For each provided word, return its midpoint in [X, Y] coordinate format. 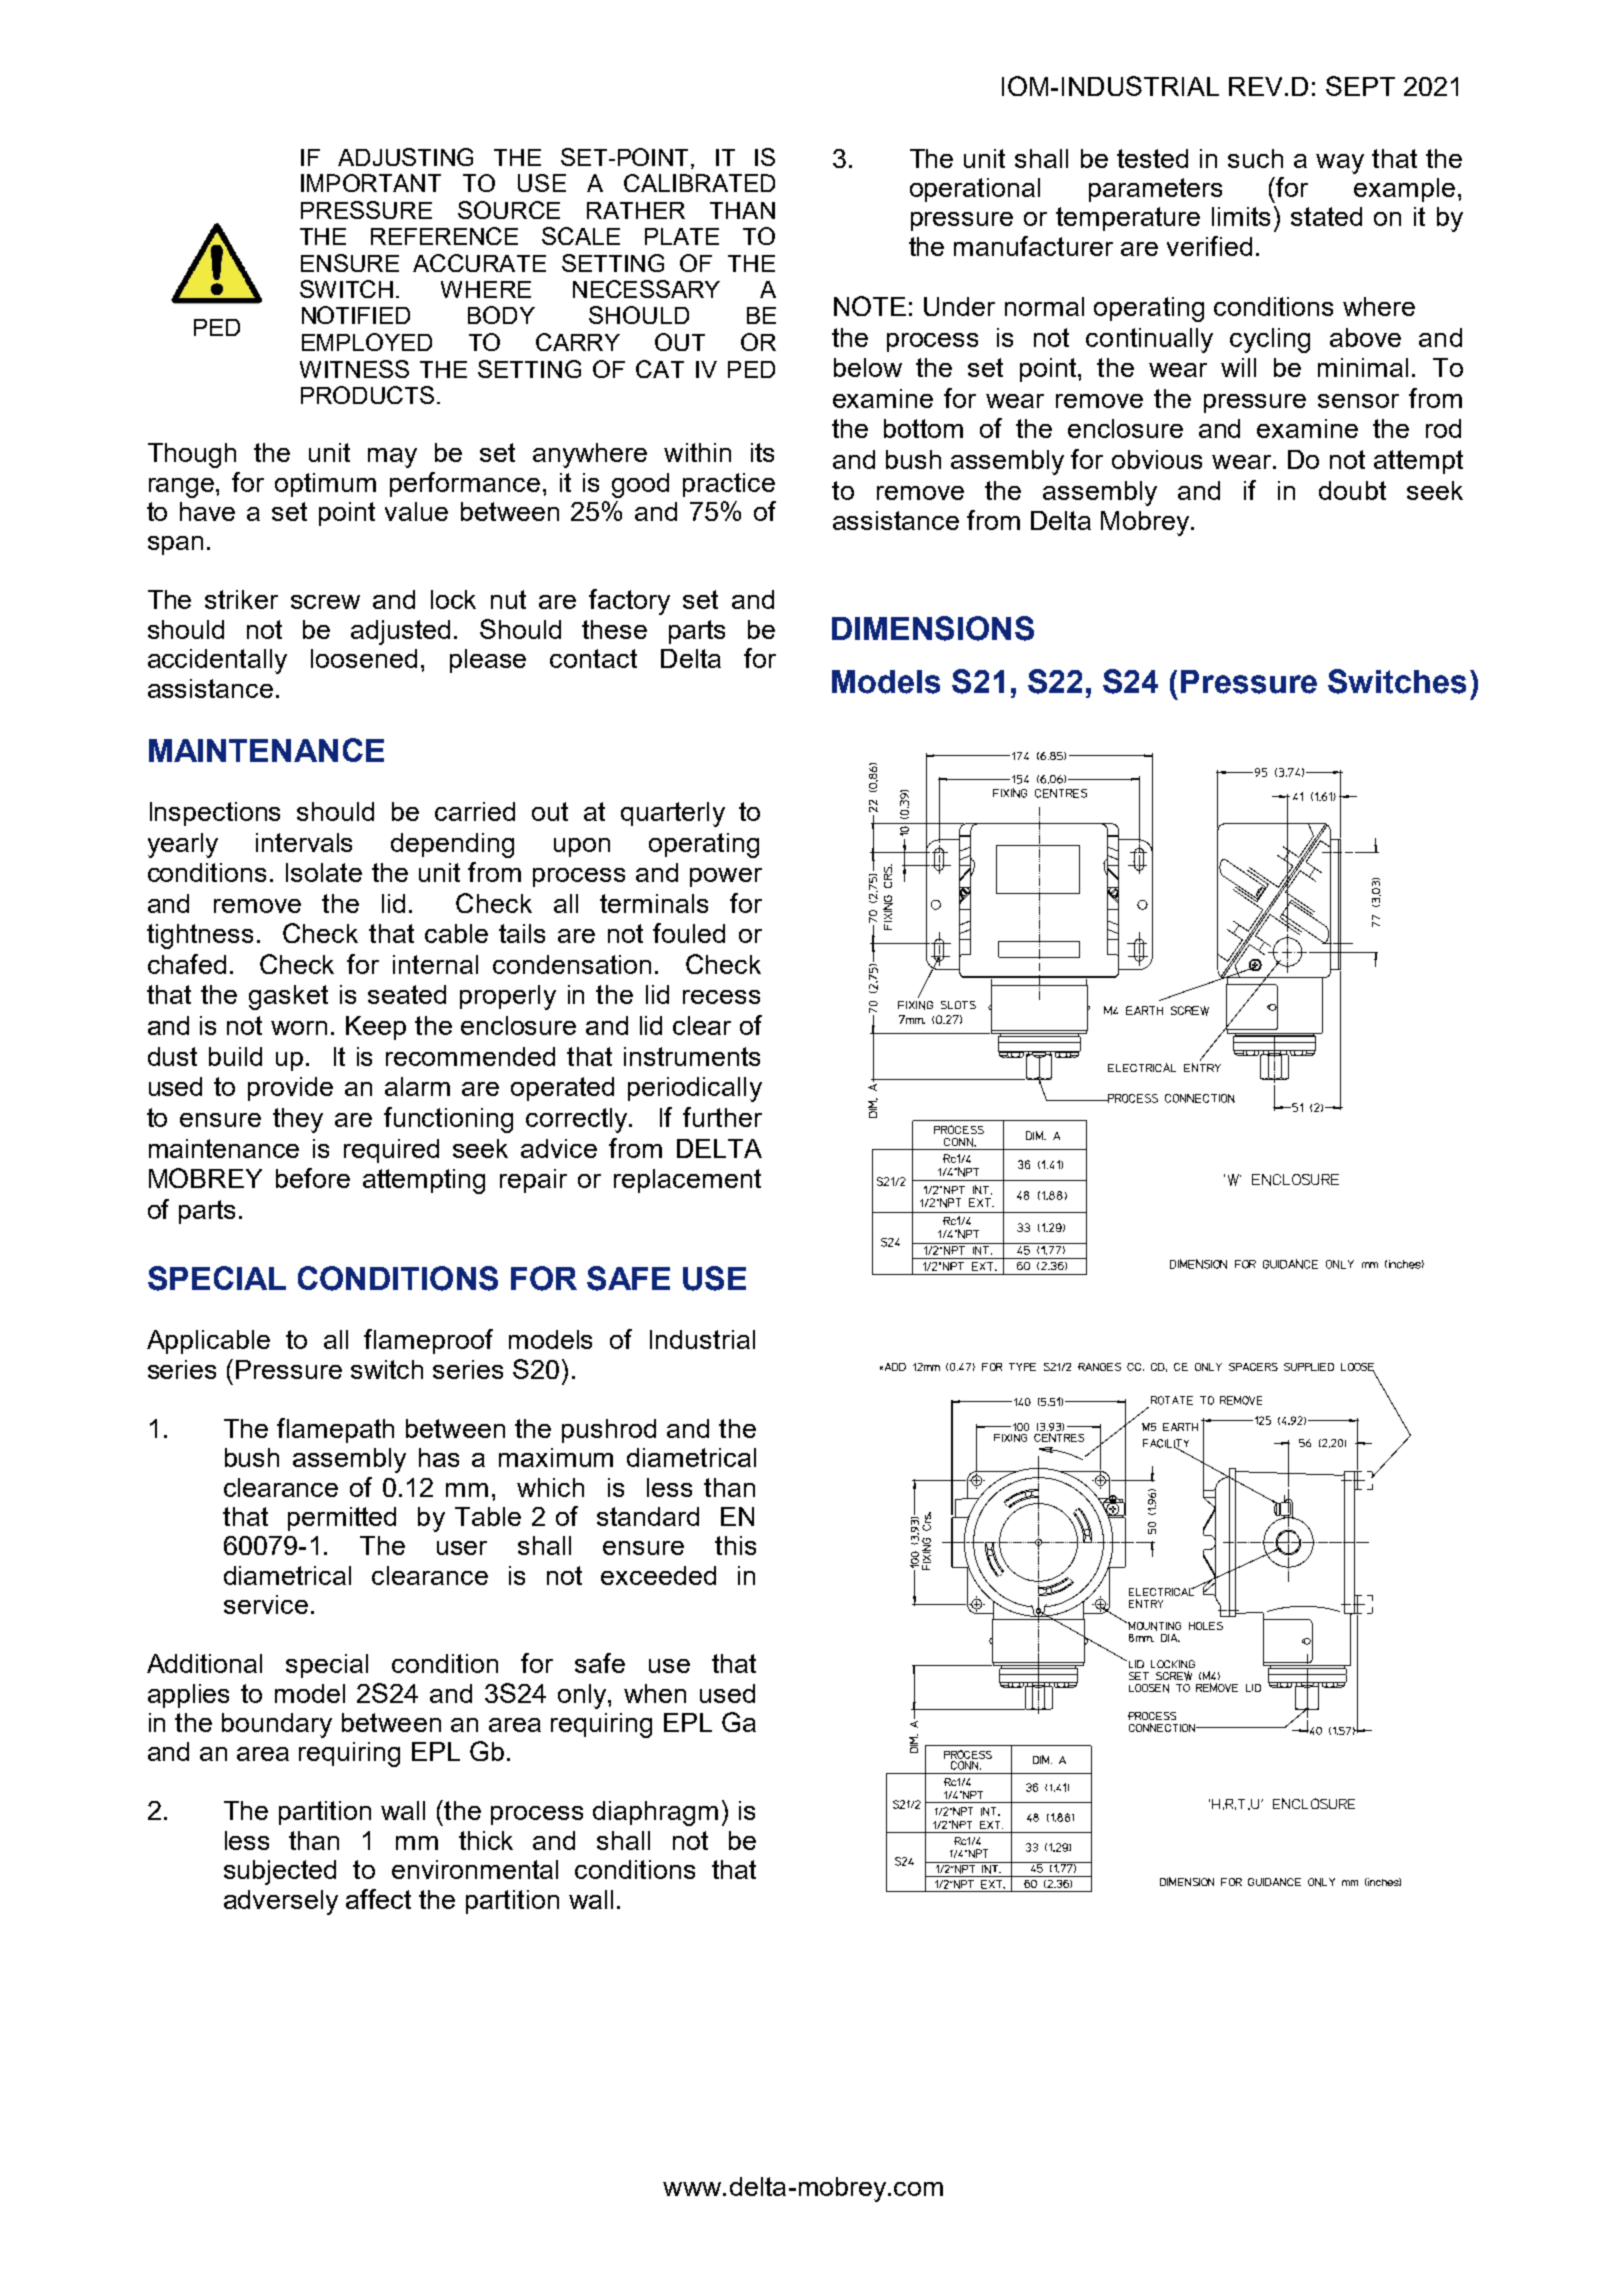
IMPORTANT [371, 183]
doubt [1352, 490]
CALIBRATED [699, 183]
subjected [280, 1872]
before [313, 1178]
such [1255, 158]
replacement [687, 1181]
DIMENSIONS [933, 628]
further [722, 1117]
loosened [364, 658]
